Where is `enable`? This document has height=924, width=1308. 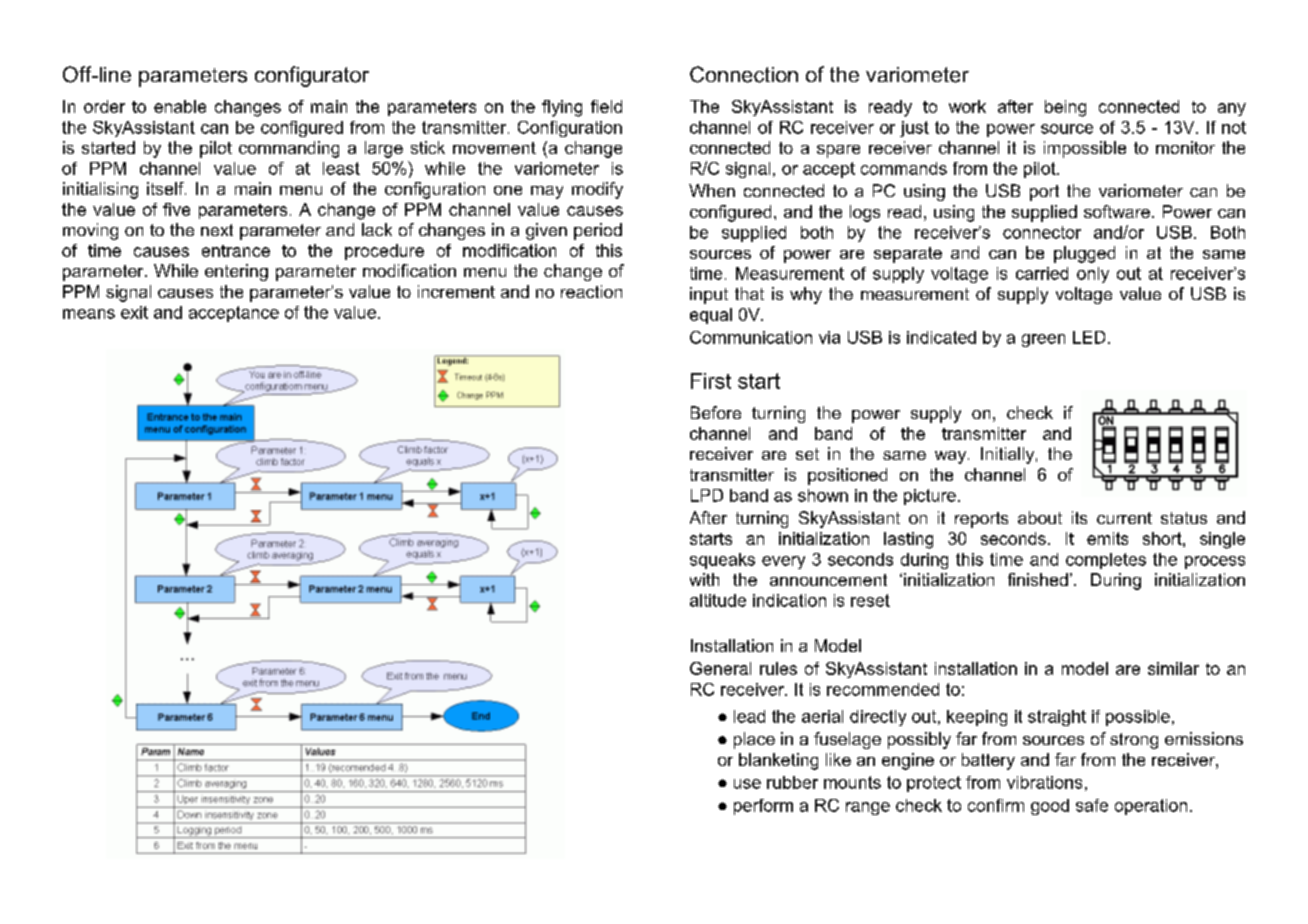
enable is located at coordinates (180, 106).
